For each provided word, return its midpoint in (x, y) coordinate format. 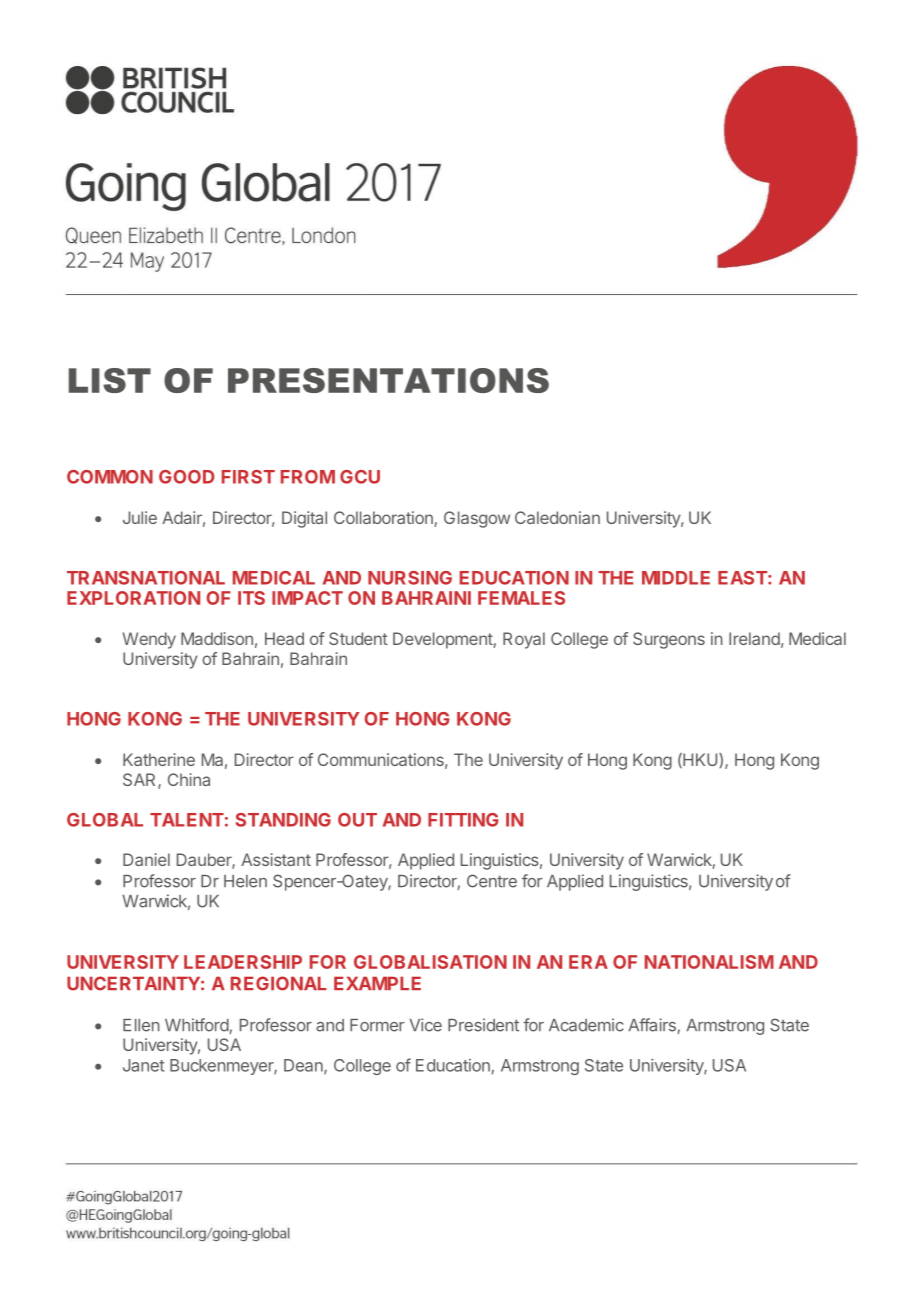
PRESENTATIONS (388, 380)
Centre (492, 881)
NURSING (410, 578)
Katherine (159, 759)
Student (358, 638)
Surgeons (669, 640)
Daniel (146, 859)
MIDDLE (676, 578)
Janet (143, 1065)
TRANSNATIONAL (146, 578)
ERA (588, 962)
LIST (110, 380)
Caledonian (557, 517)
